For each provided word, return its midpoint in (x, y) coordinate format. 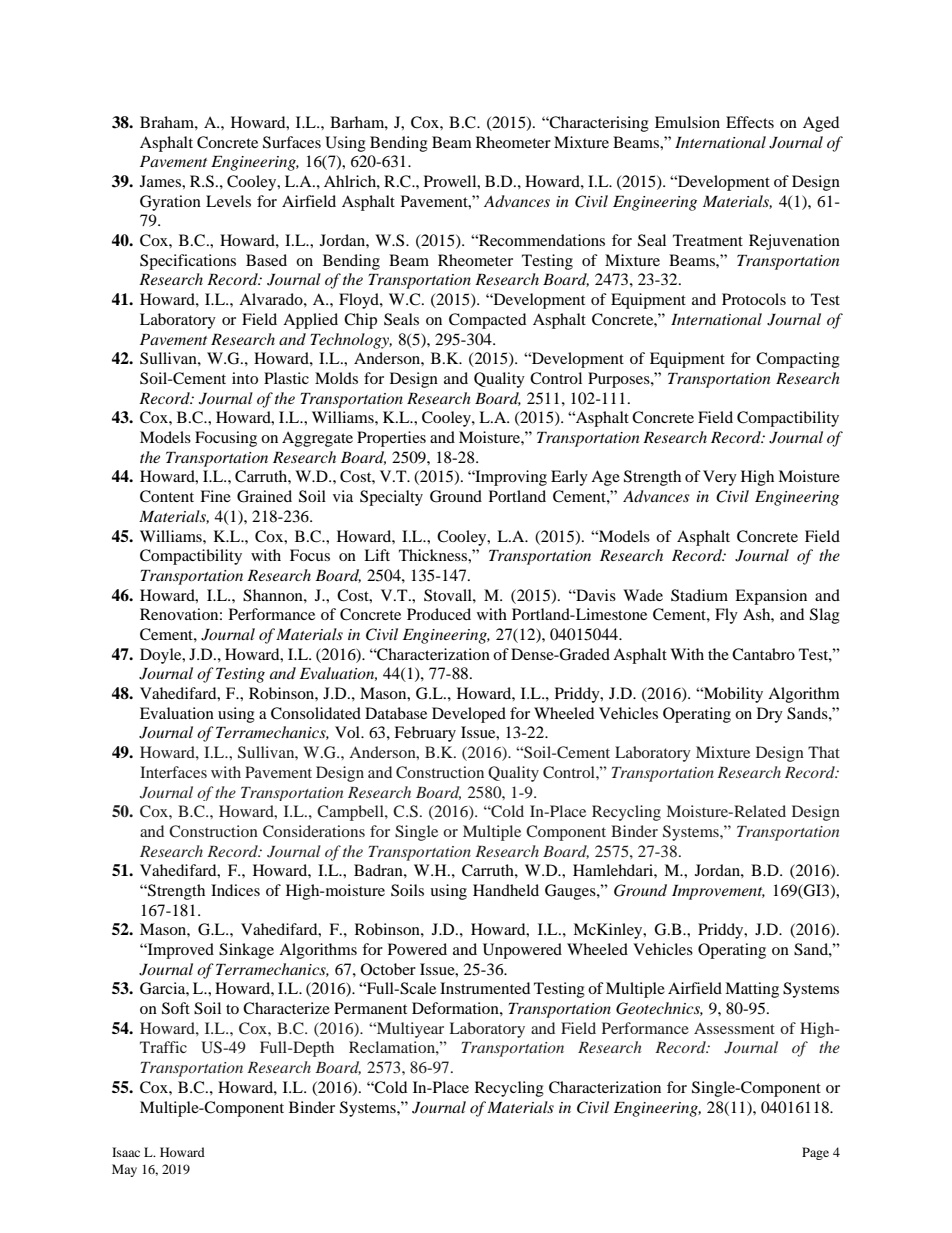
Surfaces (292, 142)
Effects (750, 122)
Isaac (126, 1152)
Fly (726, 616)
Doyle (162, 656)
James (161, 181)
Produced (439, 614)
